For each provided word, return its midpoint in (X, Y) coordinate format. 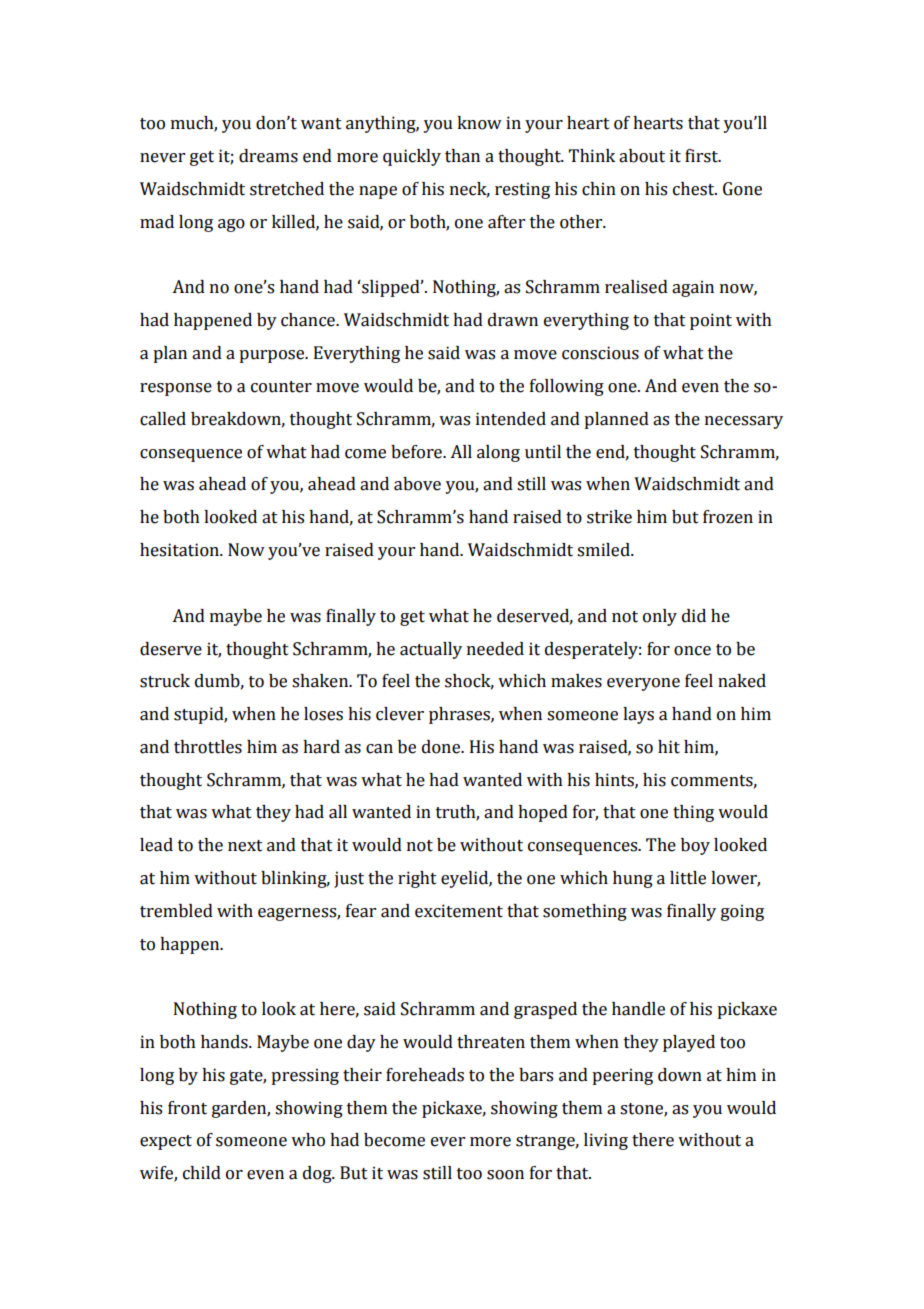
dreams (268, 156)
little (688, 878)
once (692, 651)
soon (505, 1175)
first (702, 156)
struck (165, 681)
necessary (744, 422)
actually (431, 650)
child (202, 1173)
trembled (176, 911)
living (606, 1141)
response (176, 389)
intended (511, 419)
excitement (459, 911)
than (462, 156)
